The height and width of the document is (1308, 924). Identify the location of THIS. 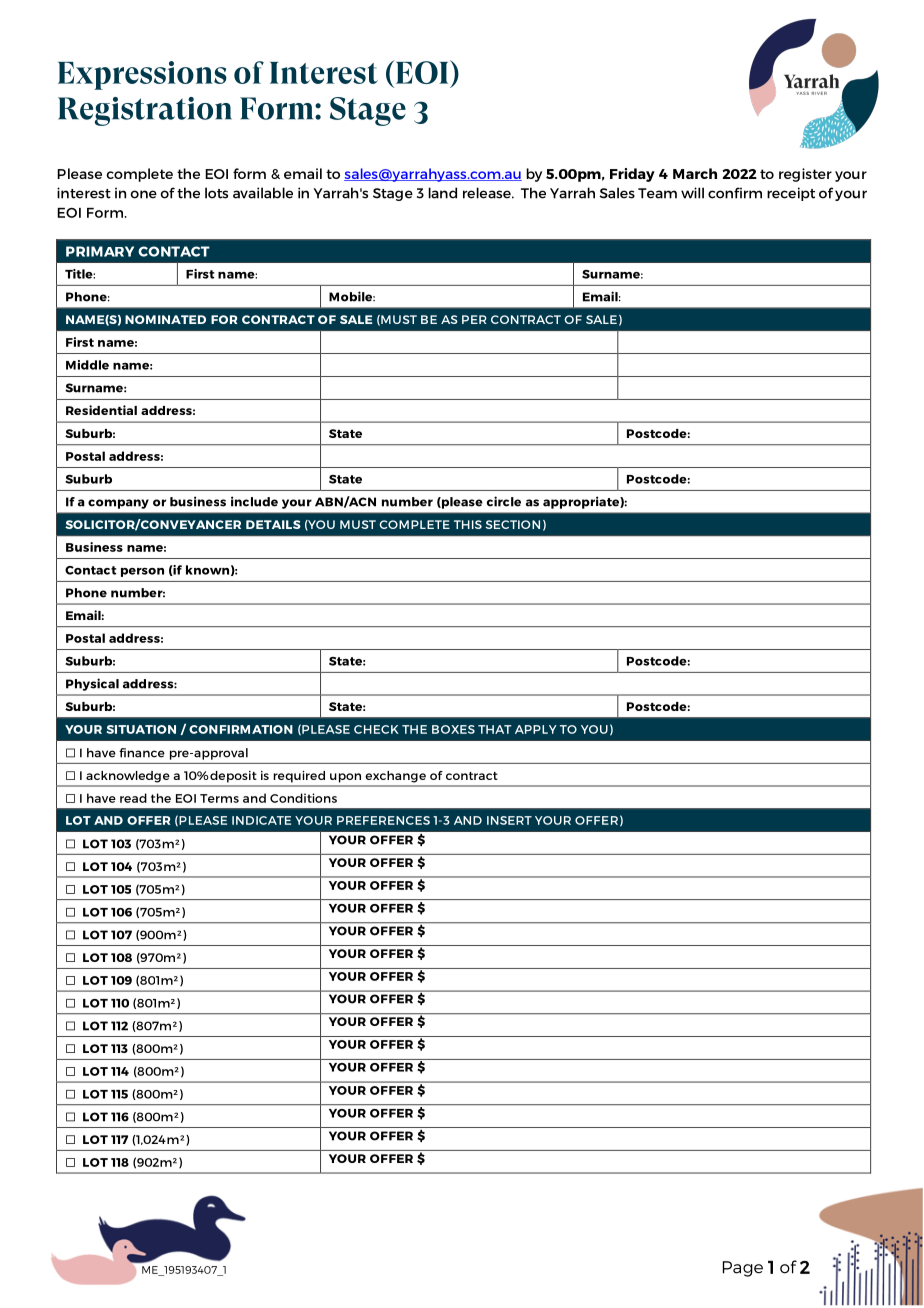
(468, 524).
